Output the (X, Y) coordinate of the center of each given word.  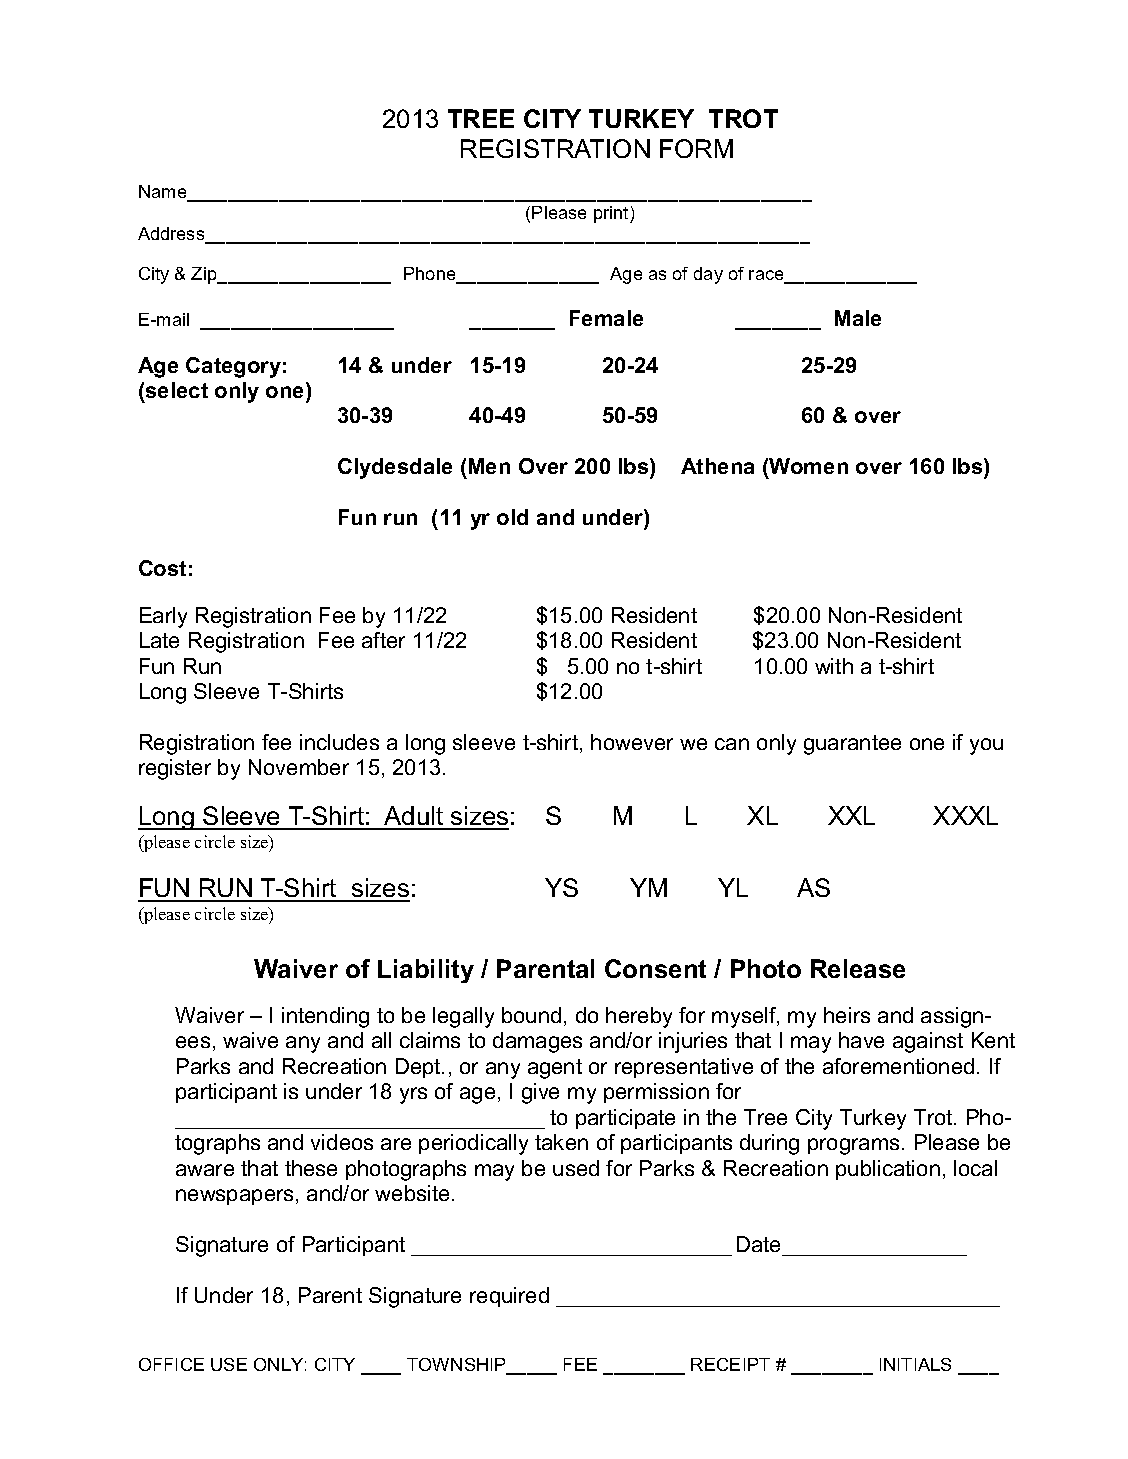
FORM (696, 148)
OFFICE (171, 1364)
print (612, 214)
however (632, 742)
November (299, 767)
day (708, 275)
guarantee (852, 745)
